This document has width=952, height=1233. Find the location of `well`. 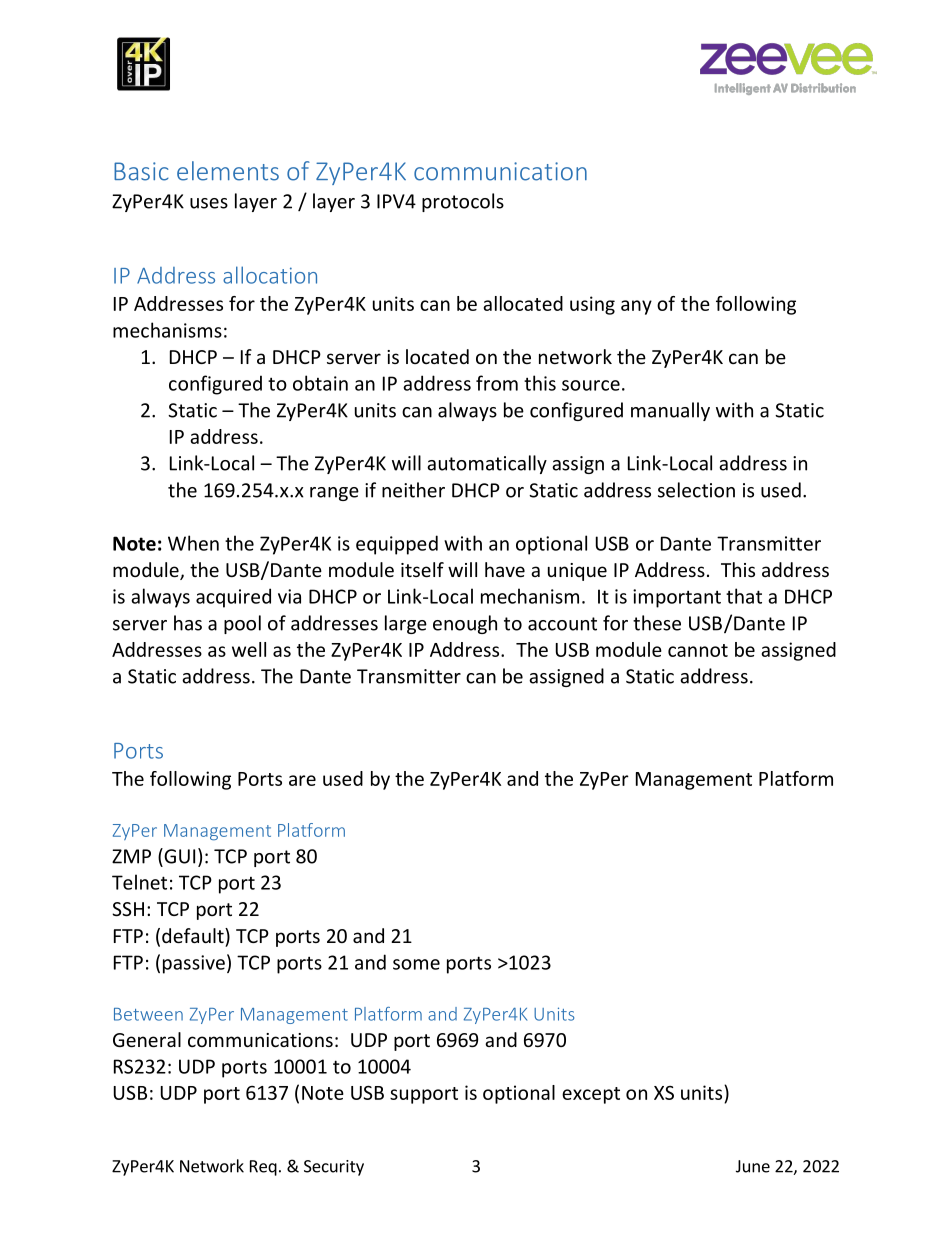

well is located at coordinates (249, 649).
